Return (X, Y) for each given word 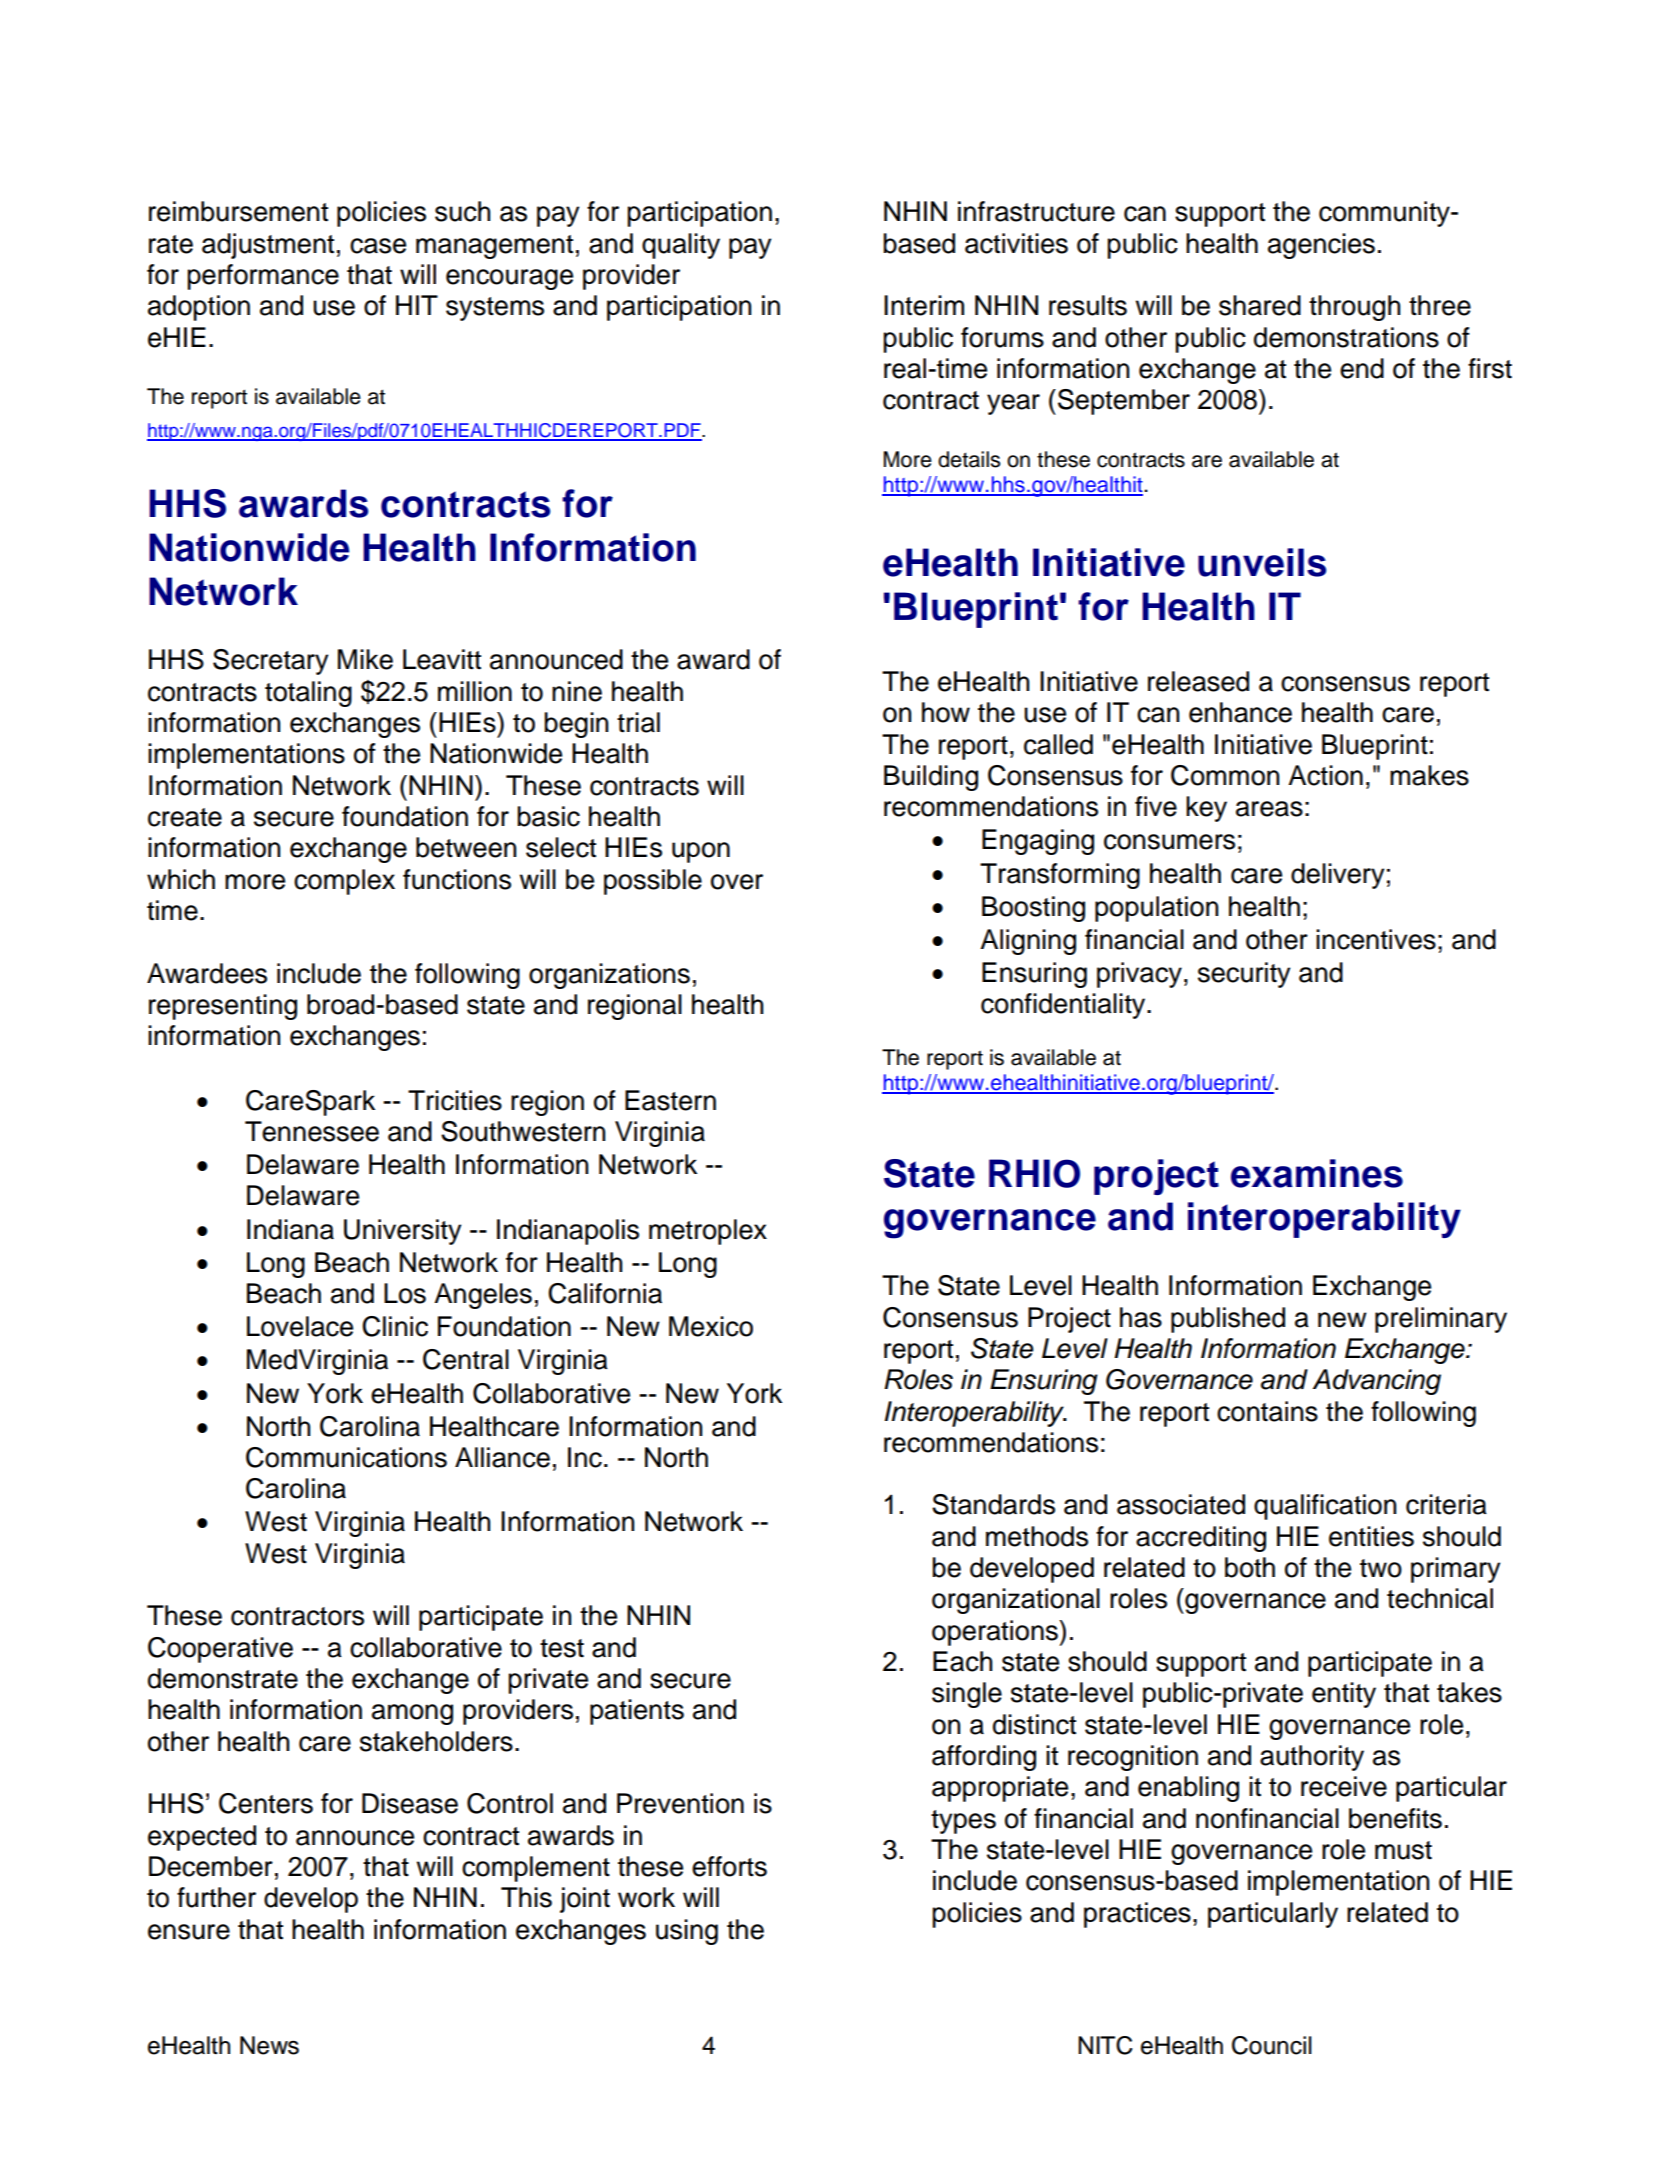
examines (1317, 1173)
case (378, 246)
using (687, 1932)
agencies (1321, 246)
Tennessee (312, 1131)
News (269, 2045)
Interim (924, 305)
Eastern (670, 1100)
